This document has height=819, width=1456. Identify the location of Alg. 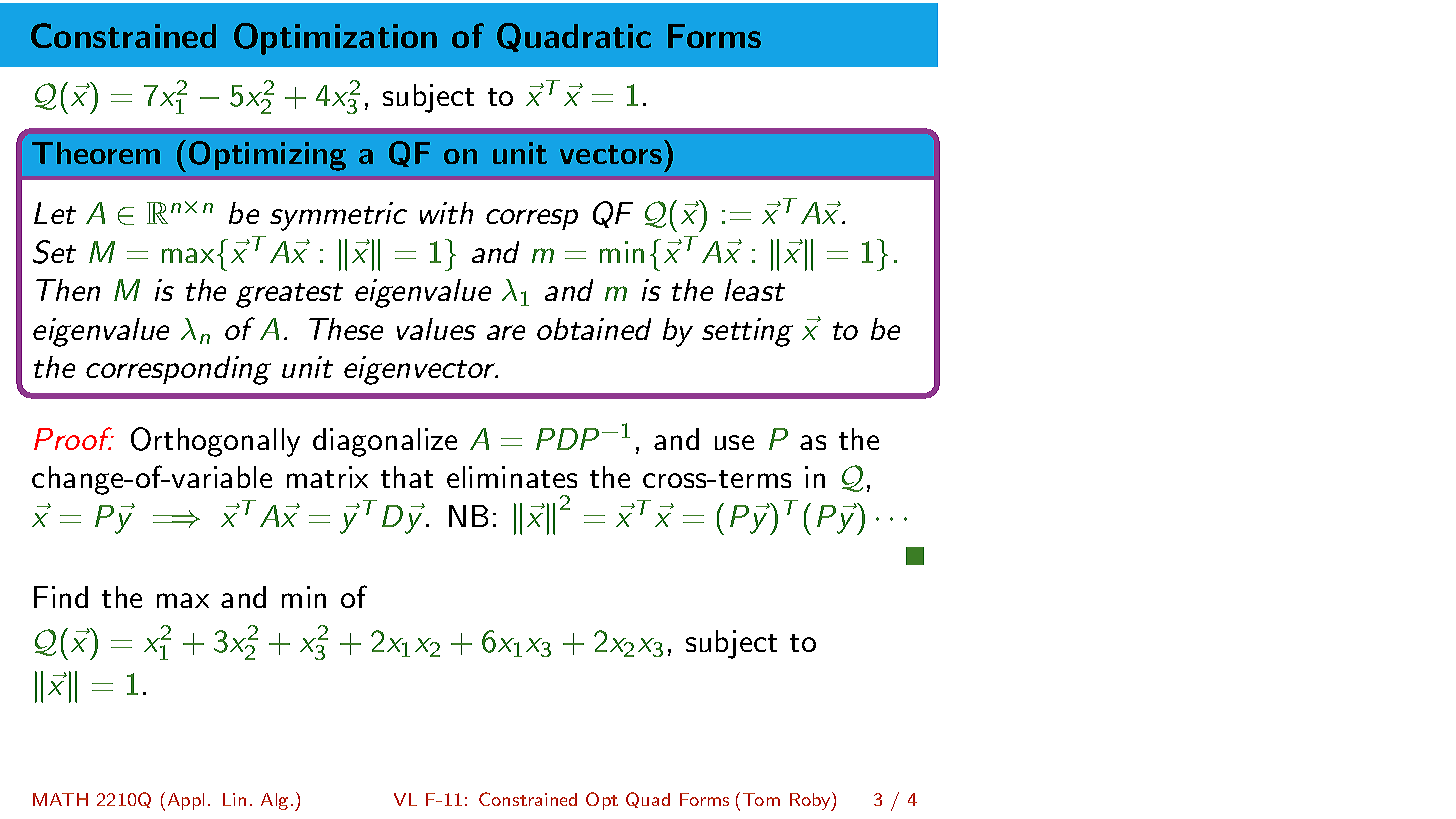
(274, 801).
